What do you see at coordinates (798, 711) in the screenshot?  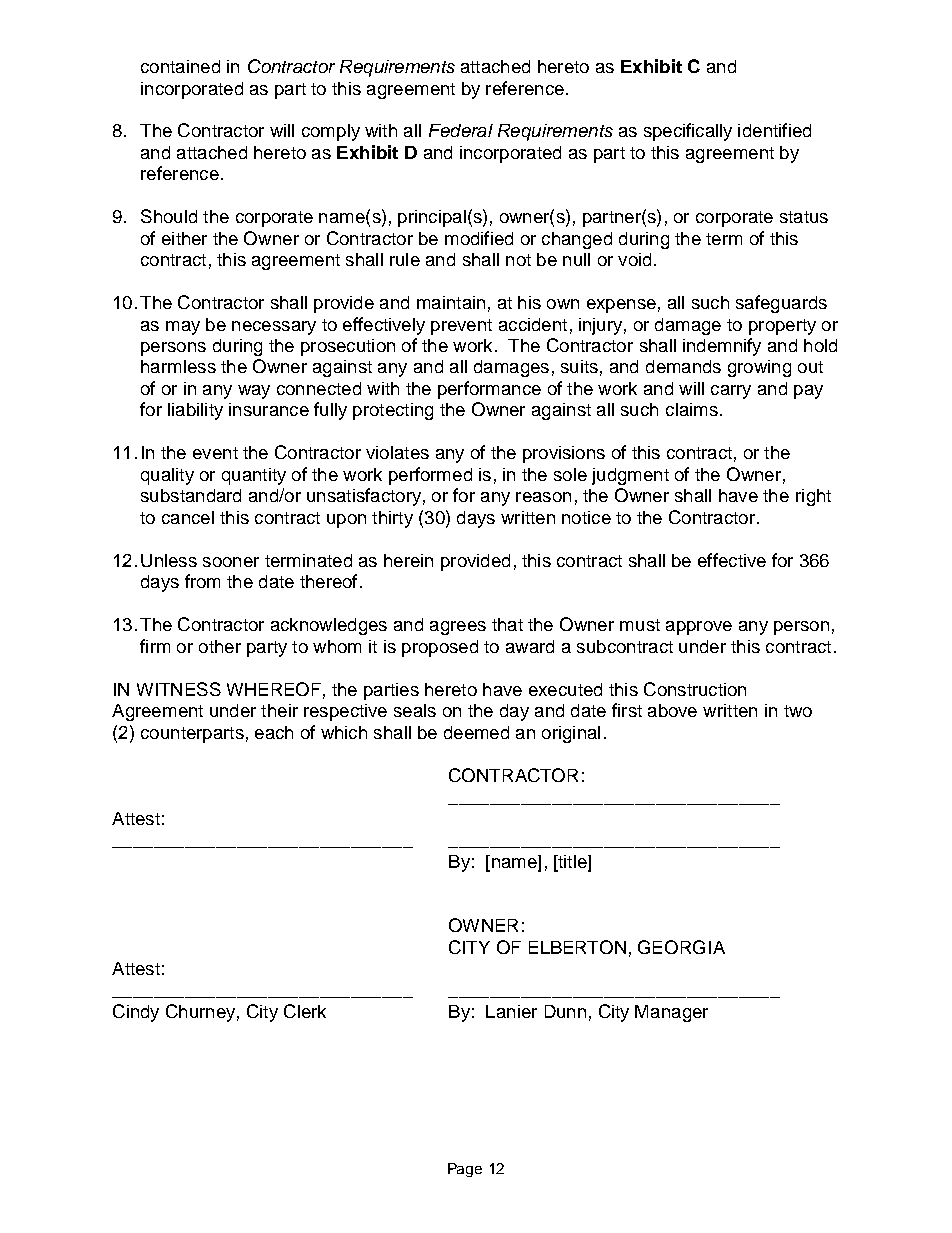 I see `two` at bounding box center [798, 711].
